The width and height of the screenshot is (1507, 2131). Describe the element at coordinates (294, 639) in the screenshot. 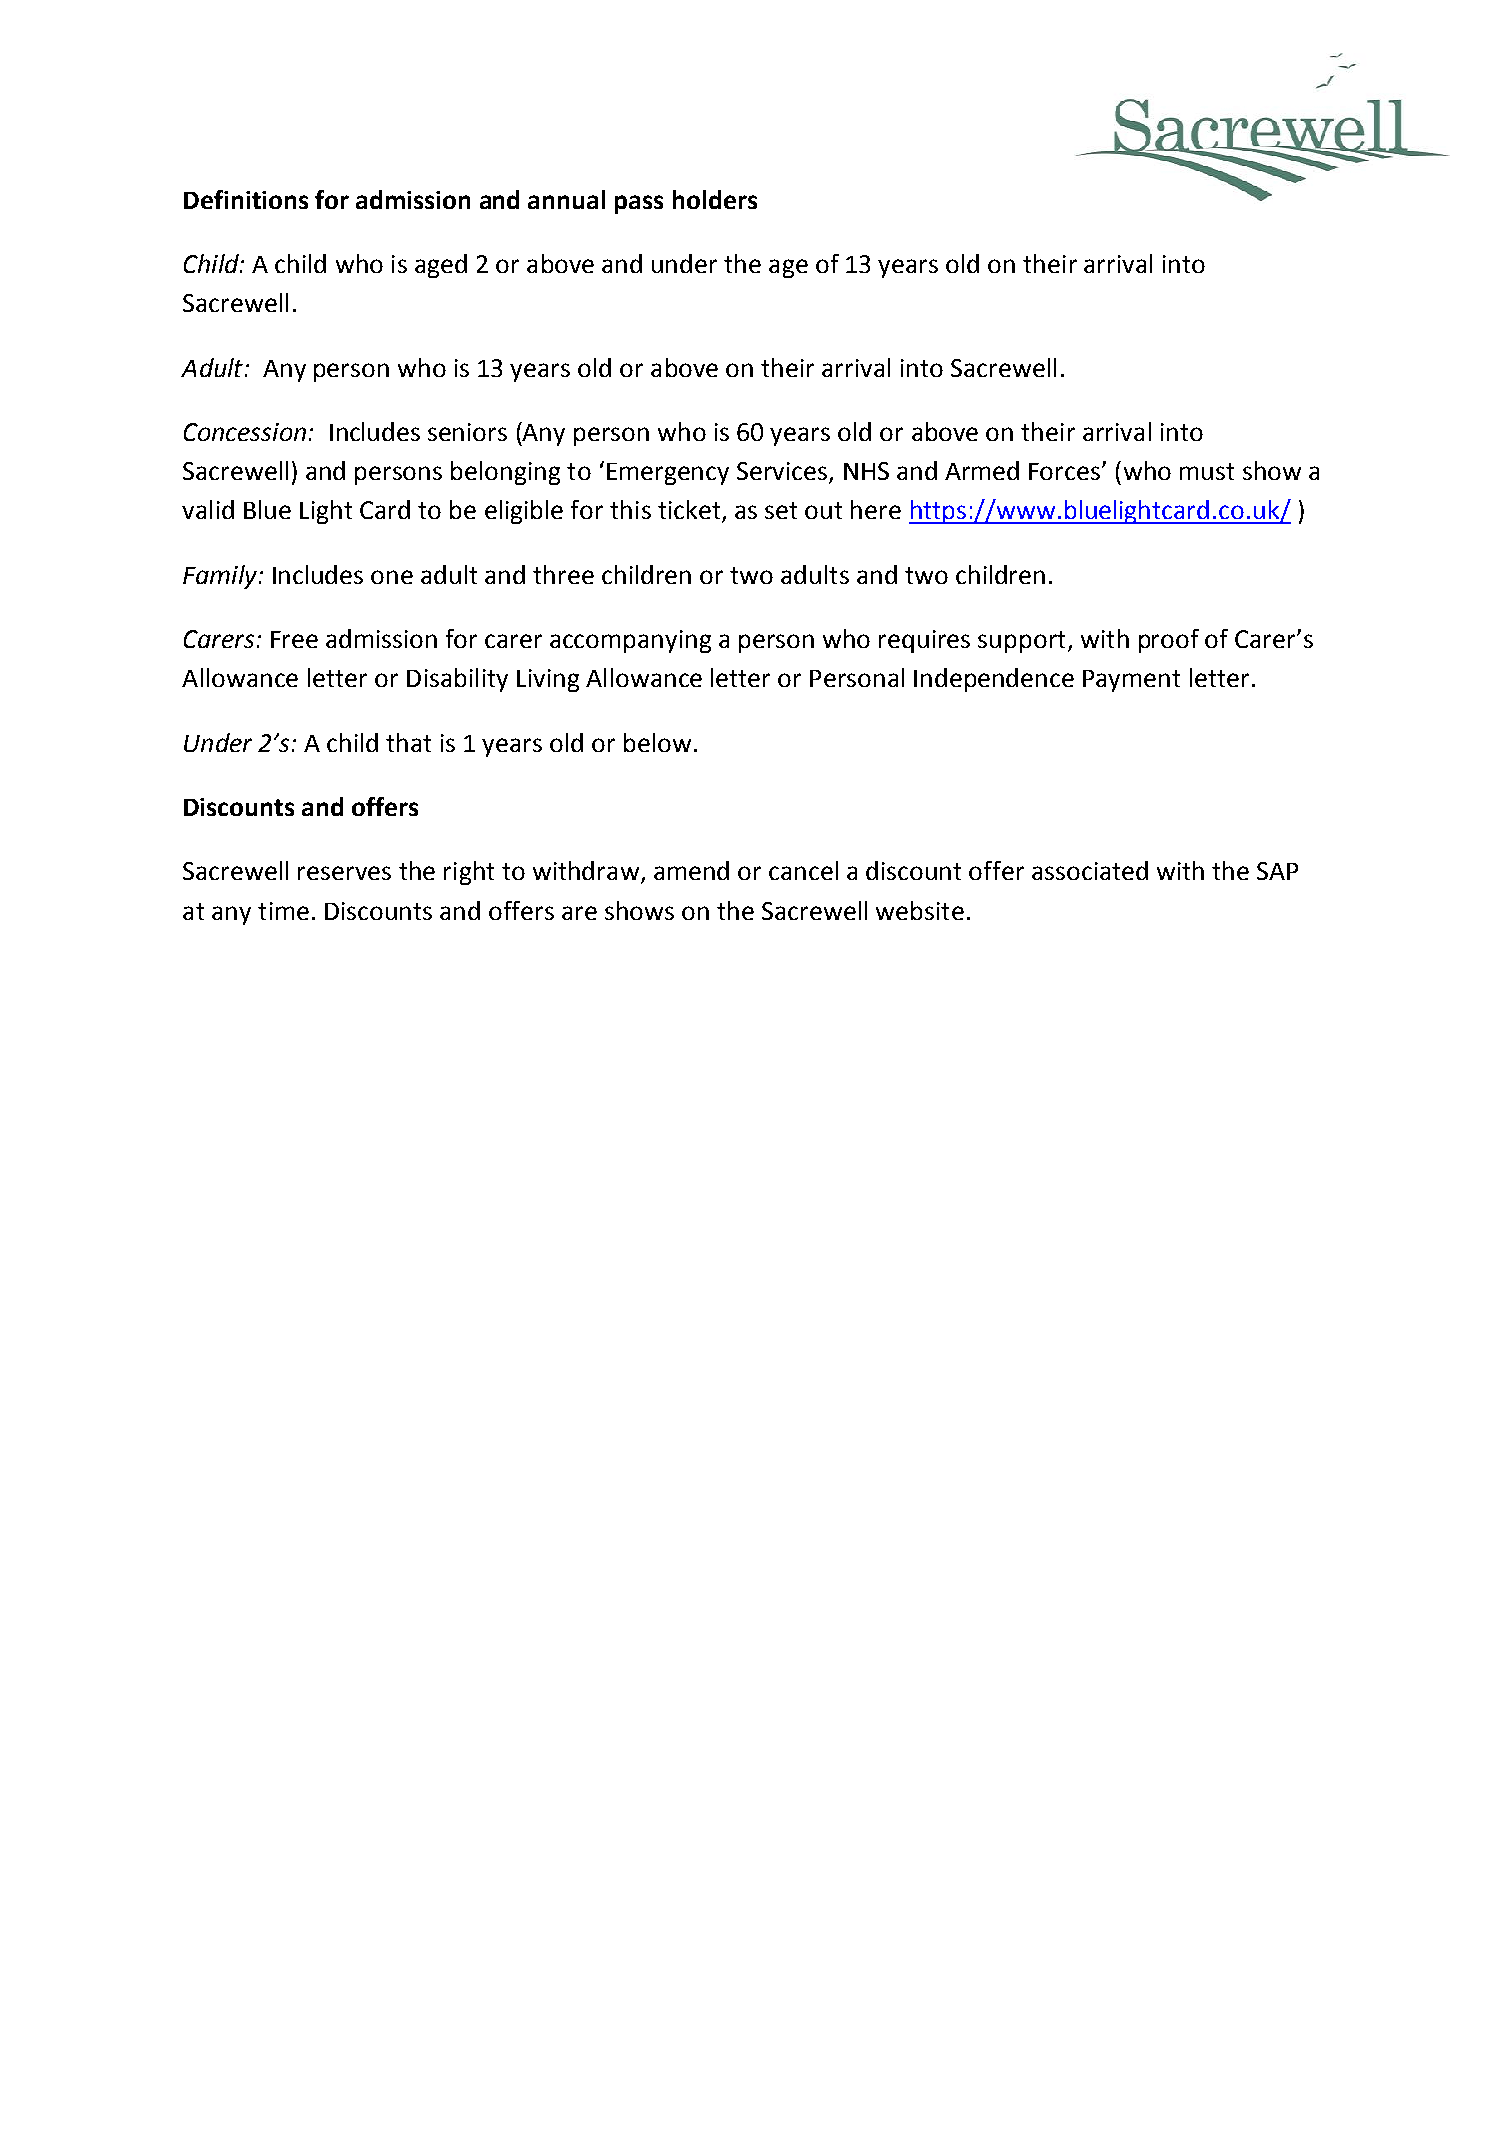

I see `Free` at that location.
